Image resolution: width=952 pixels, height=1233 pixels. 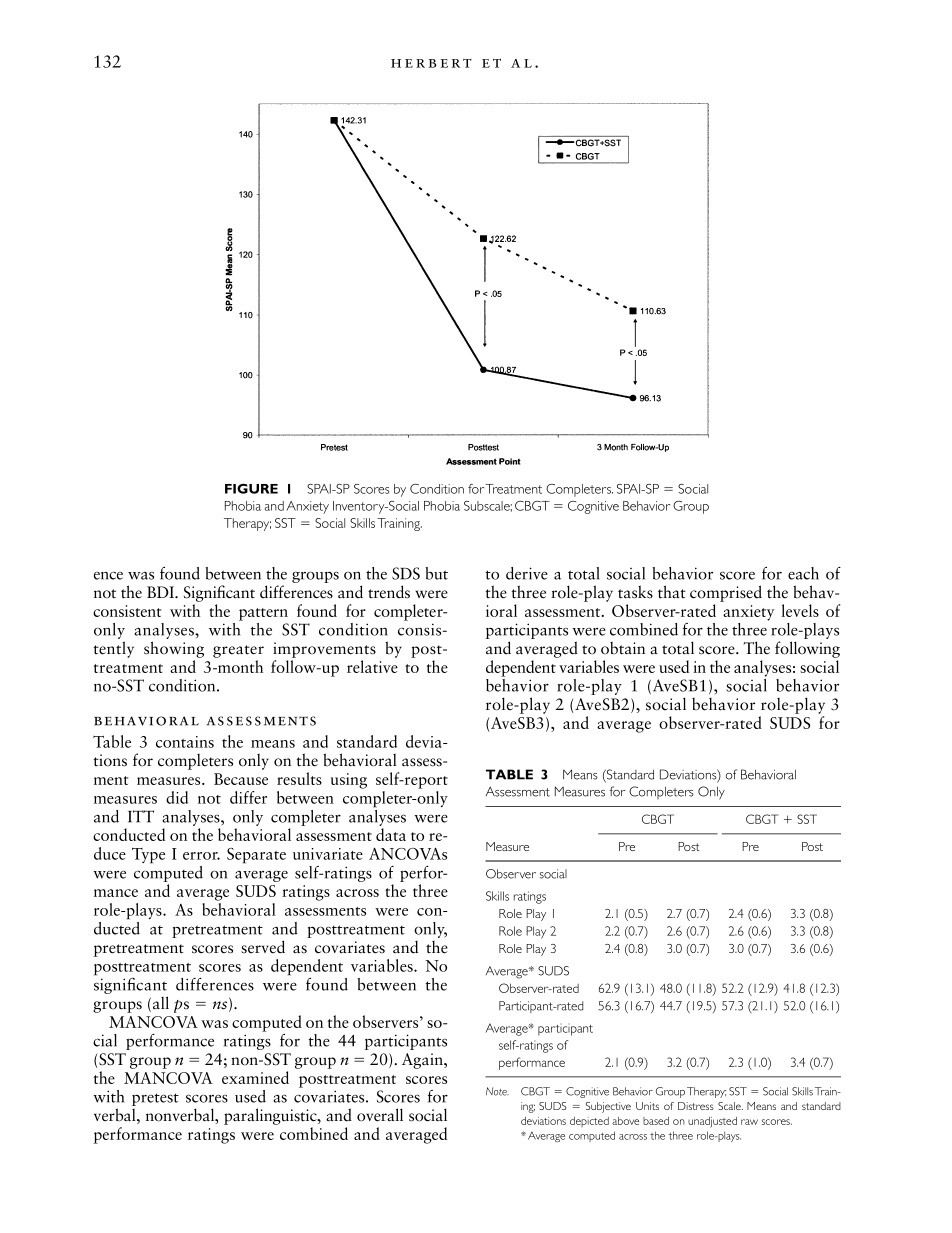 What do you see at coordinates (726, 593) in the screenshot?
I see `comprised` at bounding box center [726, 593].
